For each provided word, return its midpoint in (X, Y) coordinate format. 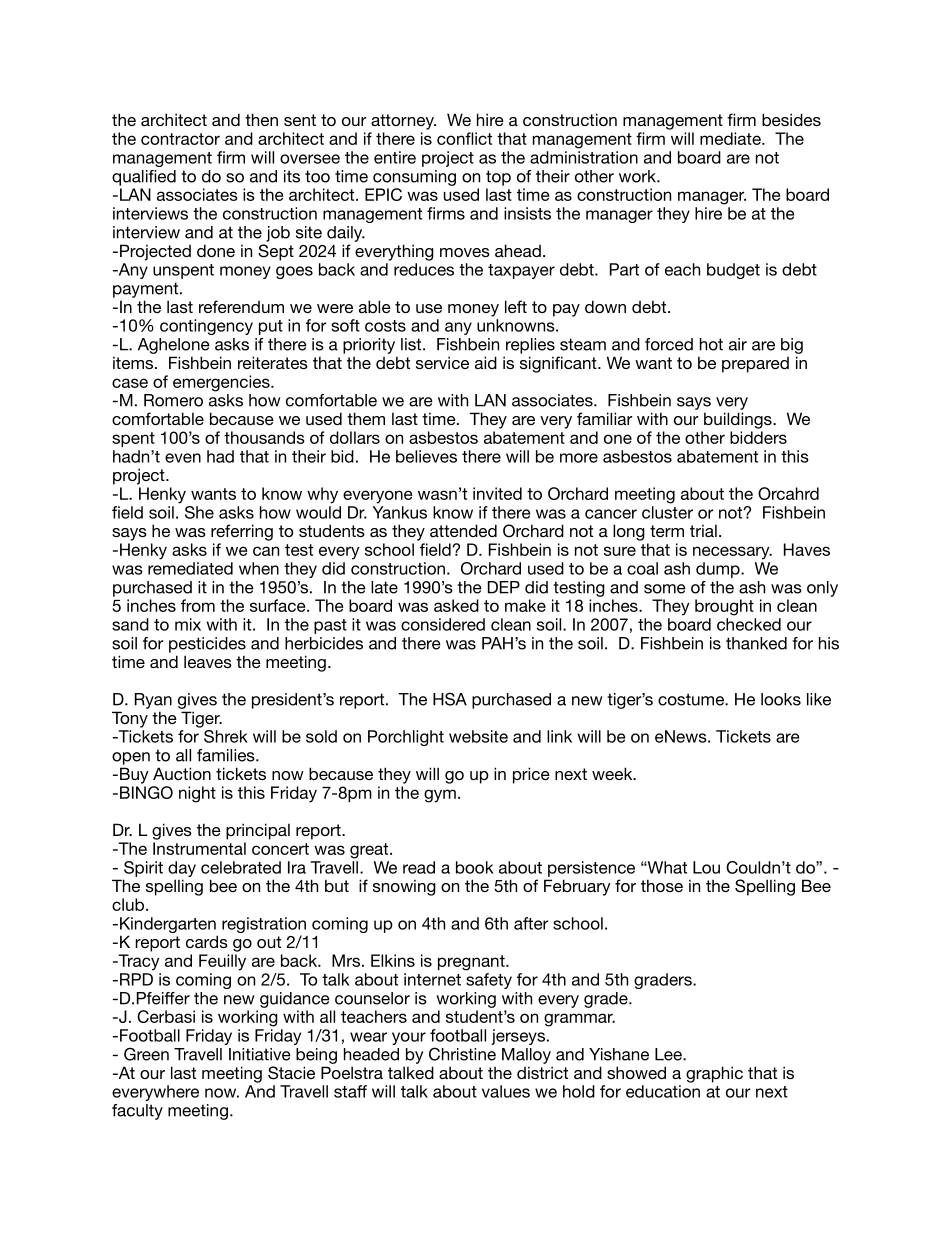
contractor (180, 139)
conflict (464, 138)
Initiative (260, 1054)
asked (456, 605)
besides (791, 119)
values (506, 1091)
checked (749, 624)
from (198, 605)
